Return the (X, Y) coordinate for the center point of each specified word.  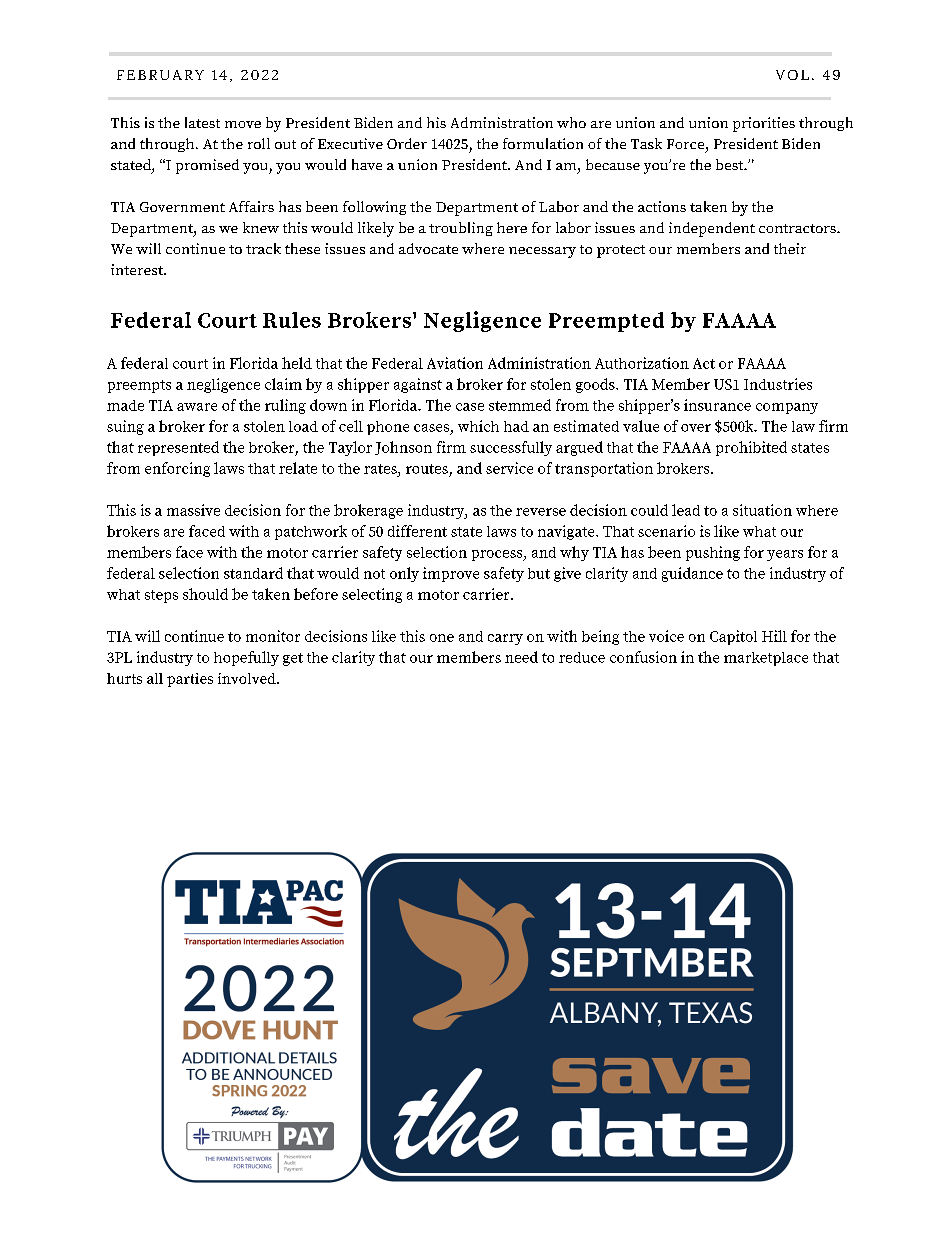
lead (686, 510)
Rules (292, 320)
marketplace (766, 659)
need (521, 657)
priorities (764, 124)
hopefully (246, 658)
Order (407, 143)
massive (193, 510)
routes (427, 469)
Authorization (642, 363)
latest (202, 122)
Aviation (455, 363)
